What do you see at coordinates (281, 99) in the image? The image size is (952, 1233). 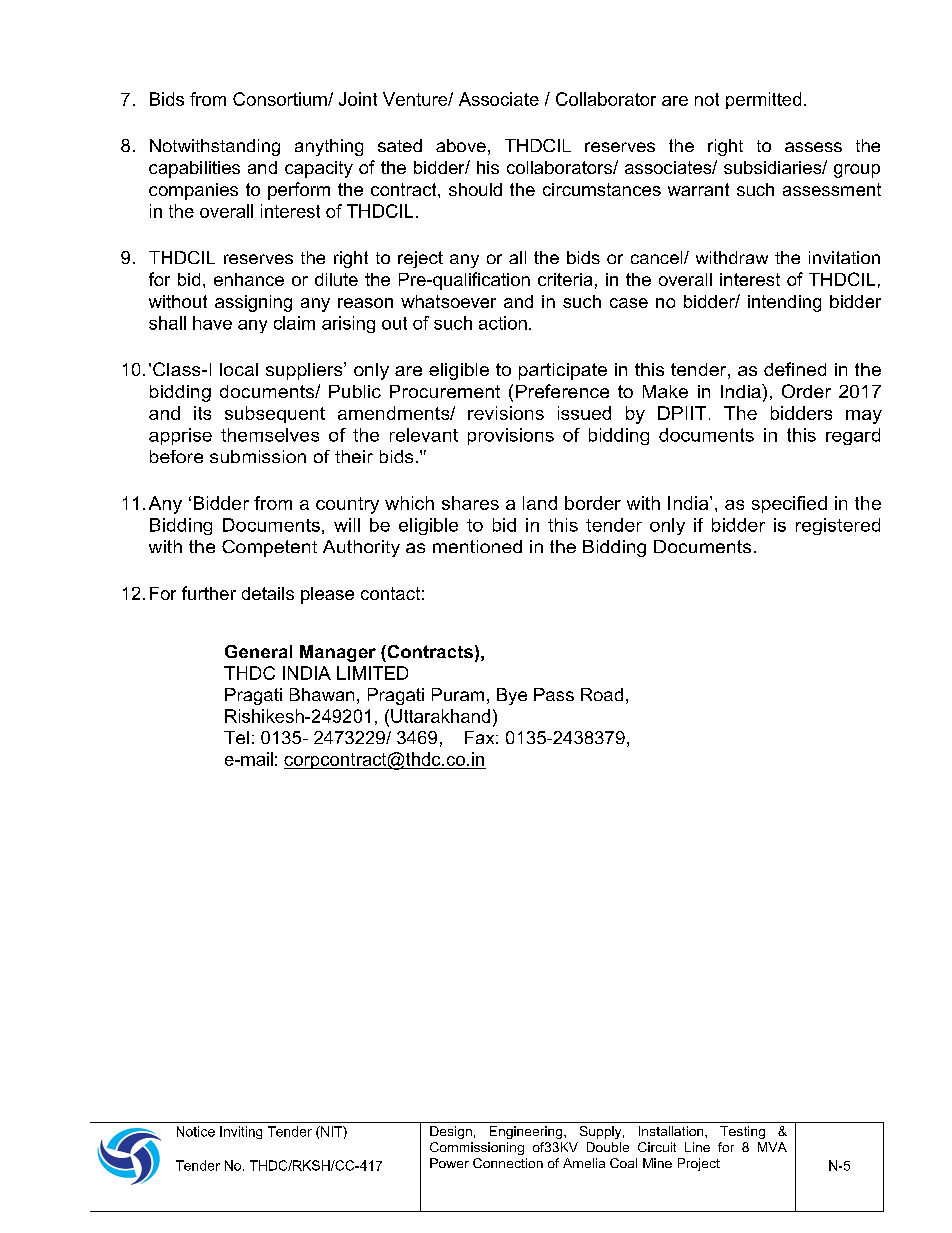 I see `Consortium` at bounding box center [281, 99].
